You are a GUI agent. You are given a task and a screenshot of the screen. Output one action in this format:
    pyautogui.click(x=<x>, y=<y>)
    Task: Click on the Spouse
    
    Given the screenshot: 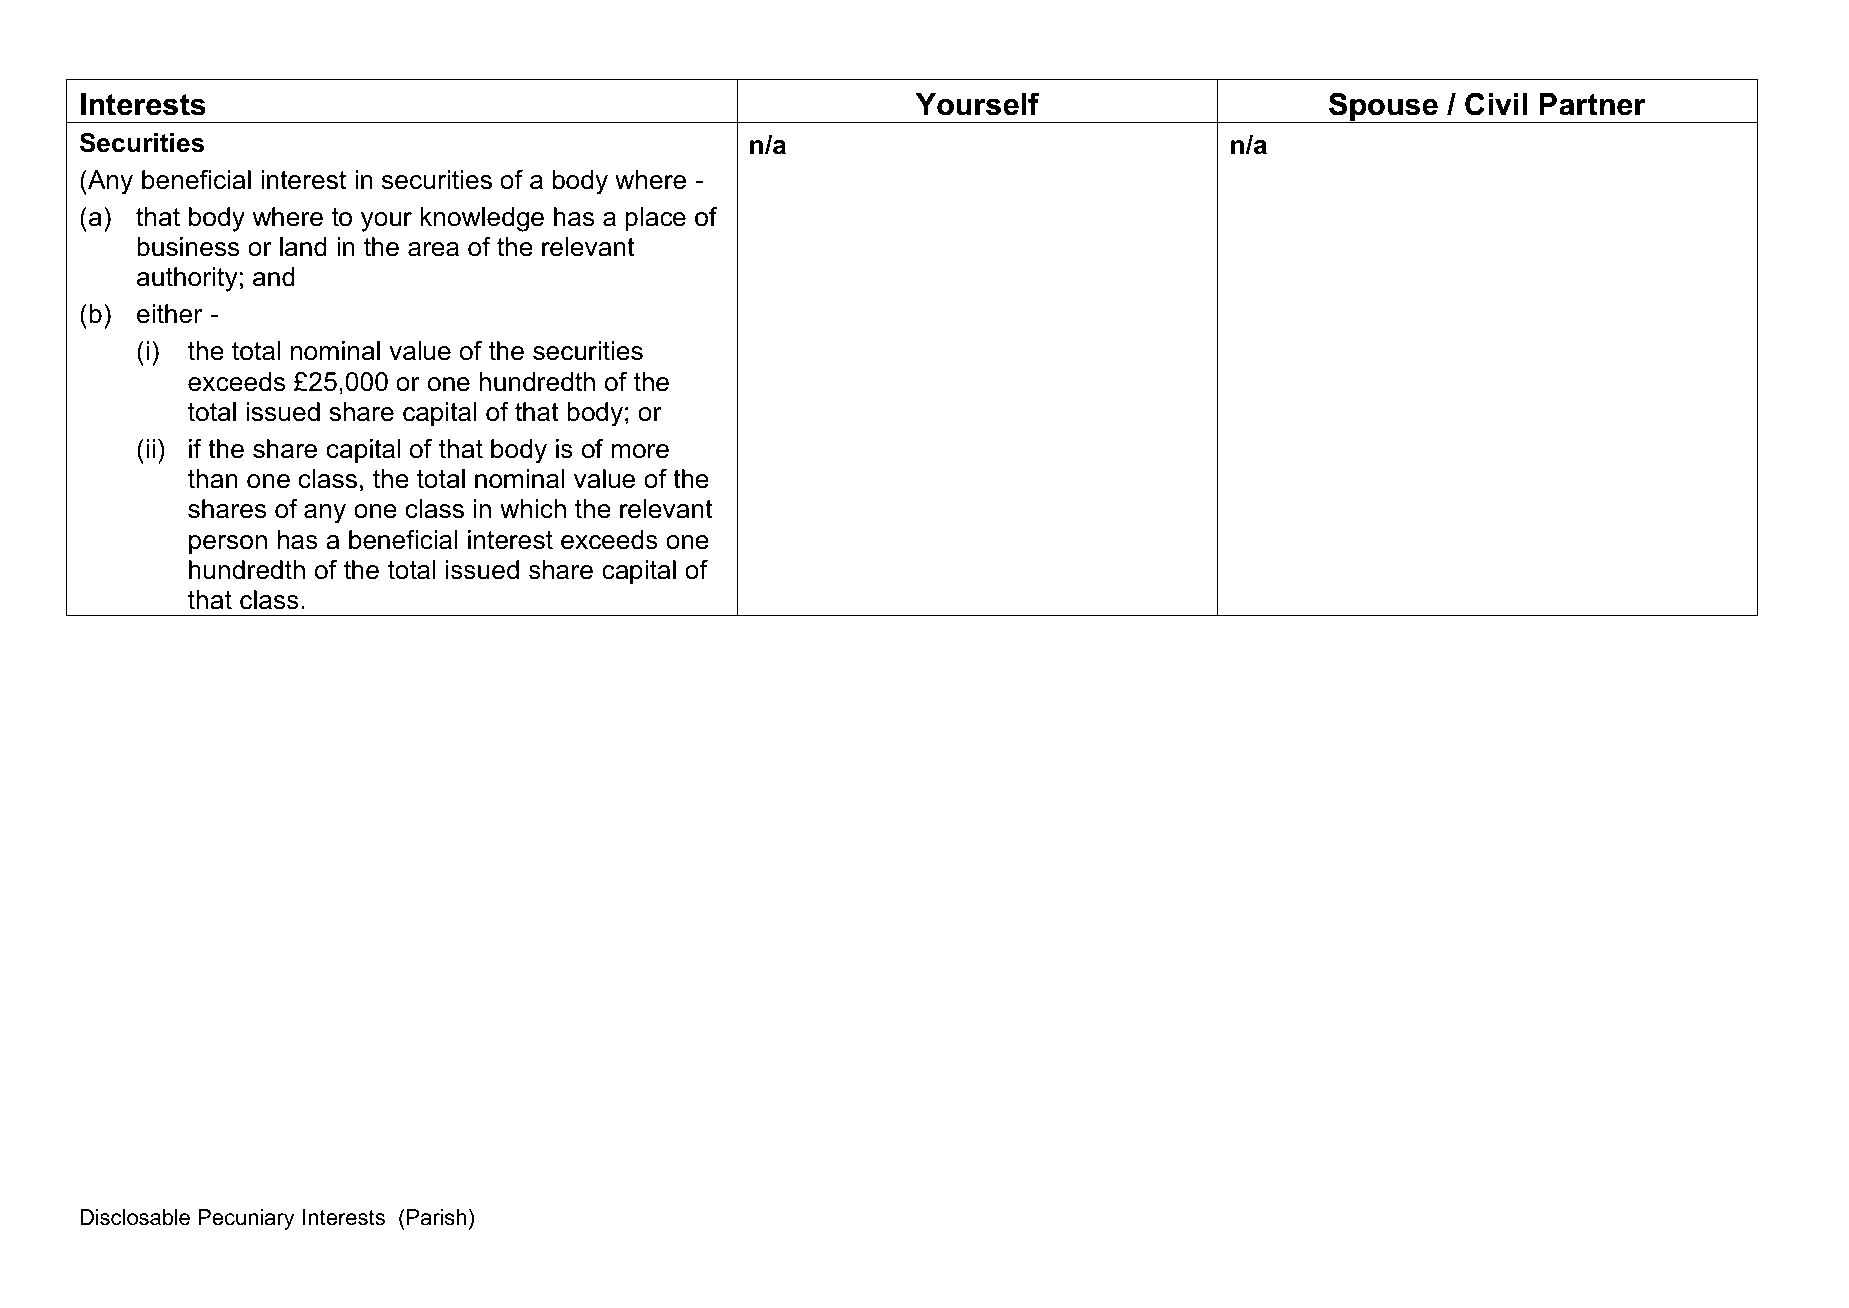 What is the action you would take?
    pyautogui.click(x=1383, y=107)
